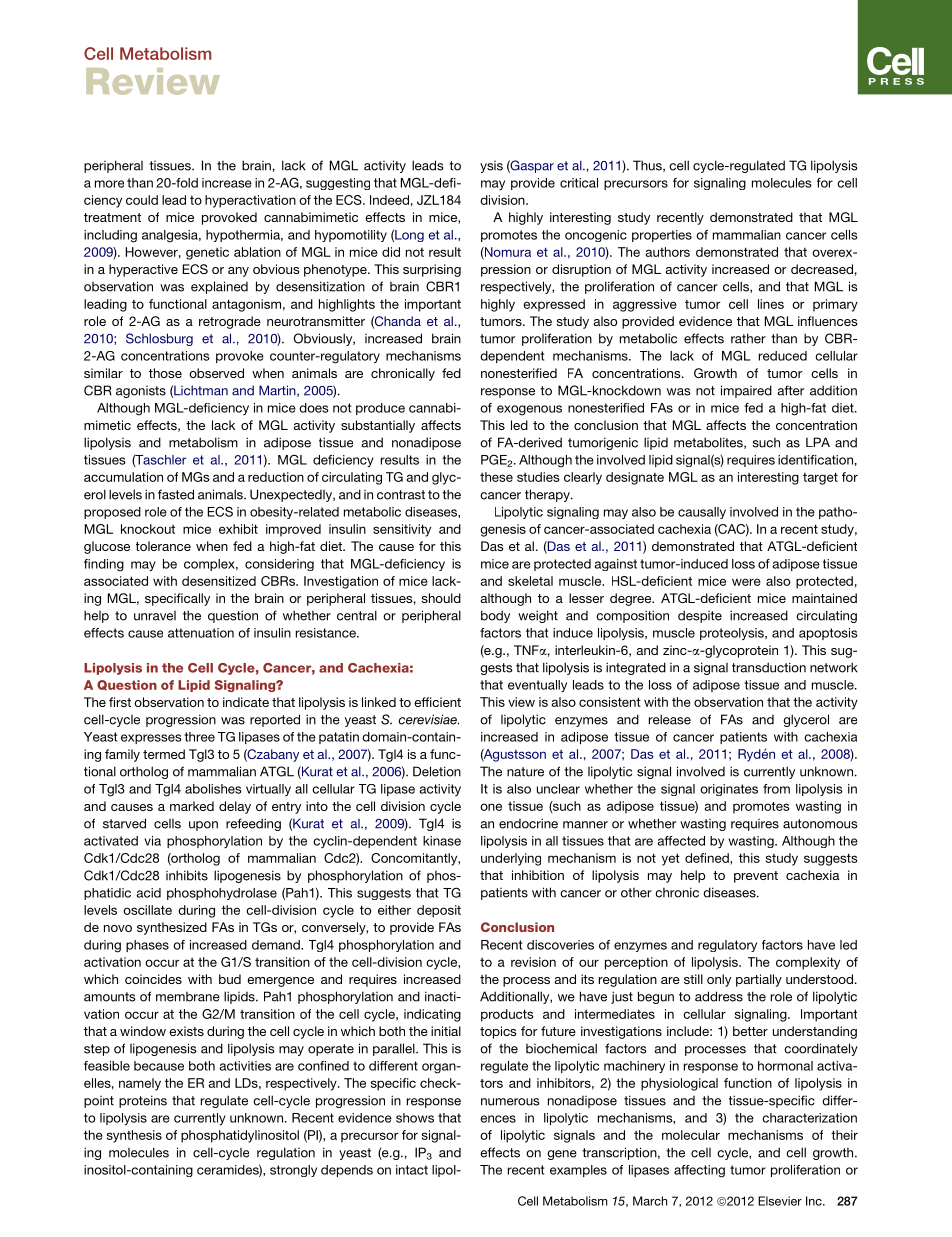  I want to click on Indeed, so click(389, 200).
